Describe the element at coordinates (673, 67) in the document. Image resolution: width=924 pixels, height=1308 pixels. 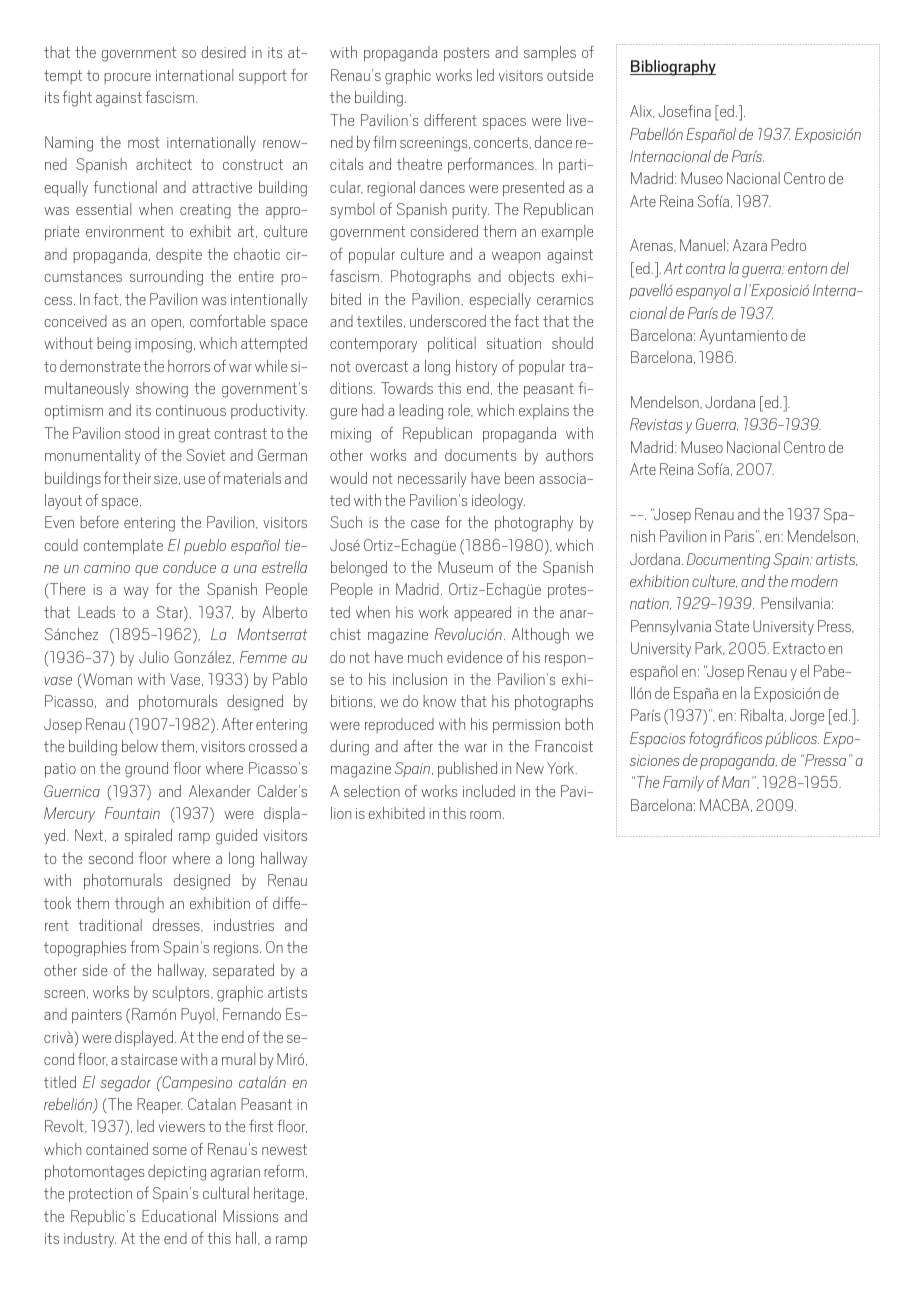
I see `Bibliography` at that location.
